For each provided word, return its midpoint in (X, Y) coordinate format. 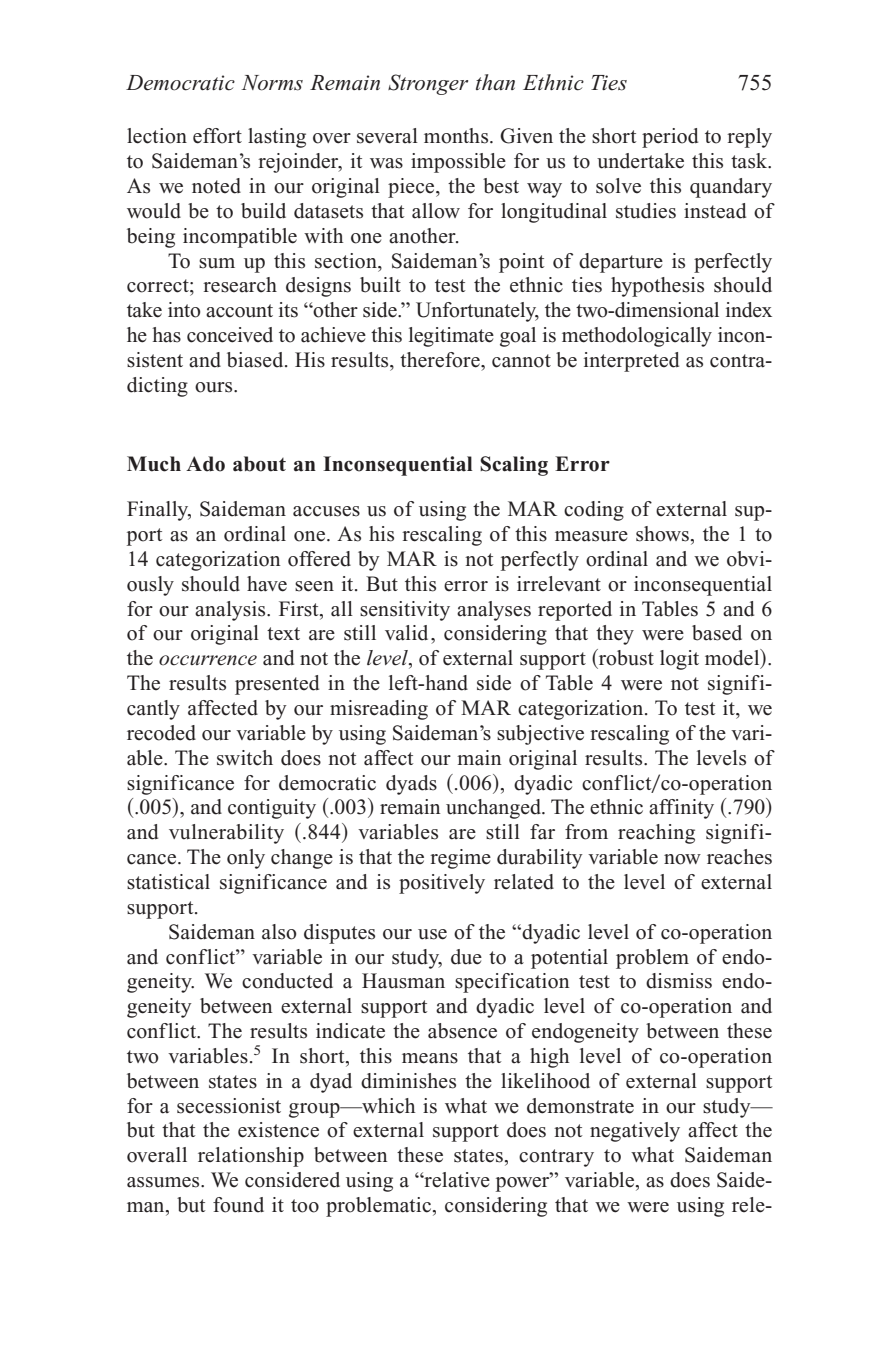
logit (679, 660)
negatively (635, 1132)
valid (406, 633)
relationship (251, 1157)
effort (217, 136)
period (670, 138)
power (524, 1183)
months (457, 136)
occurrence (208, 660)
